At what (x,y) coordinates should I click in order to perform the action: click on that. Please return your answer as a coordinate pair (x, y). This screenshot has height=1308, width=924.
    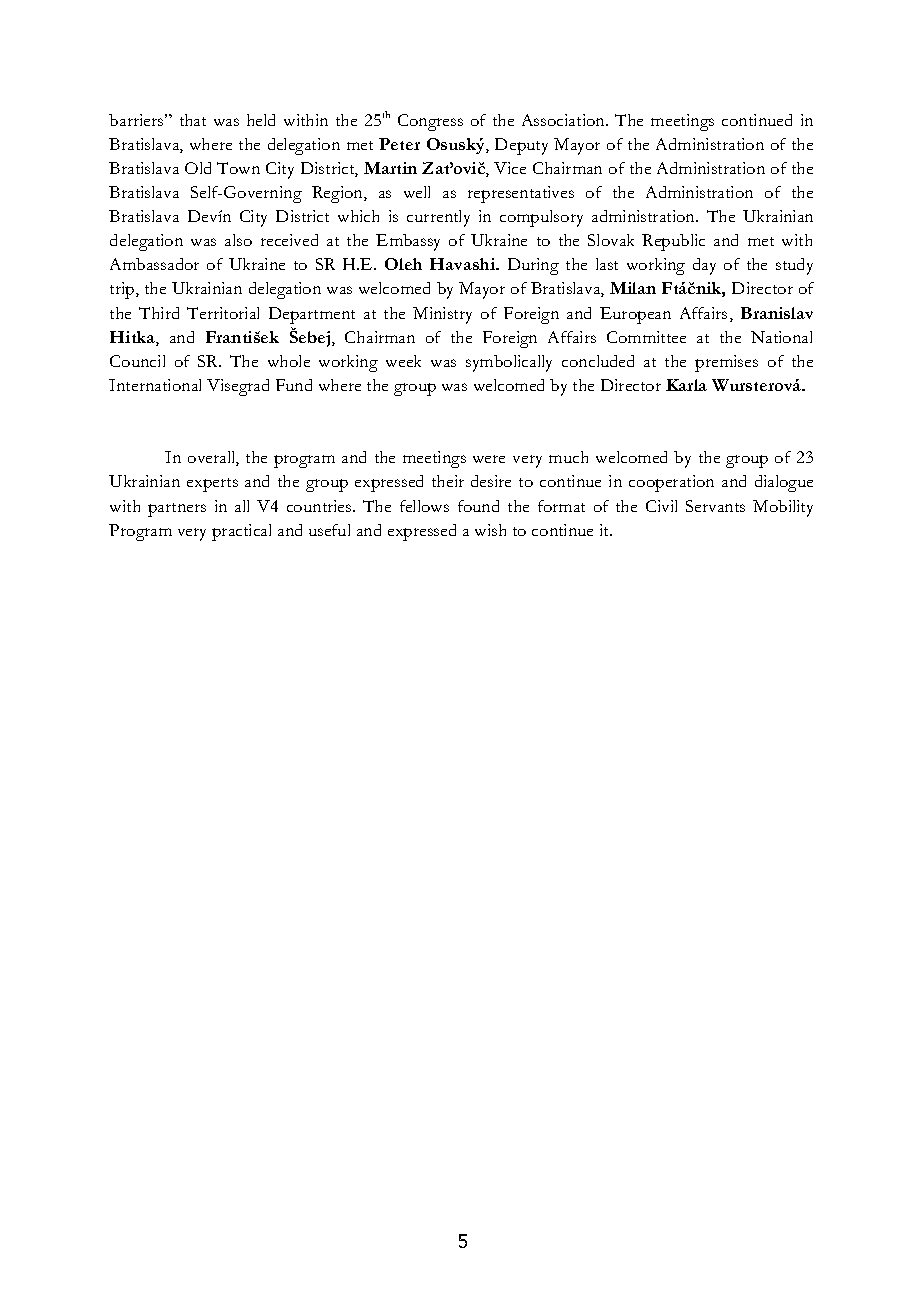
    Looking at the image, I should click on (193, 120).
